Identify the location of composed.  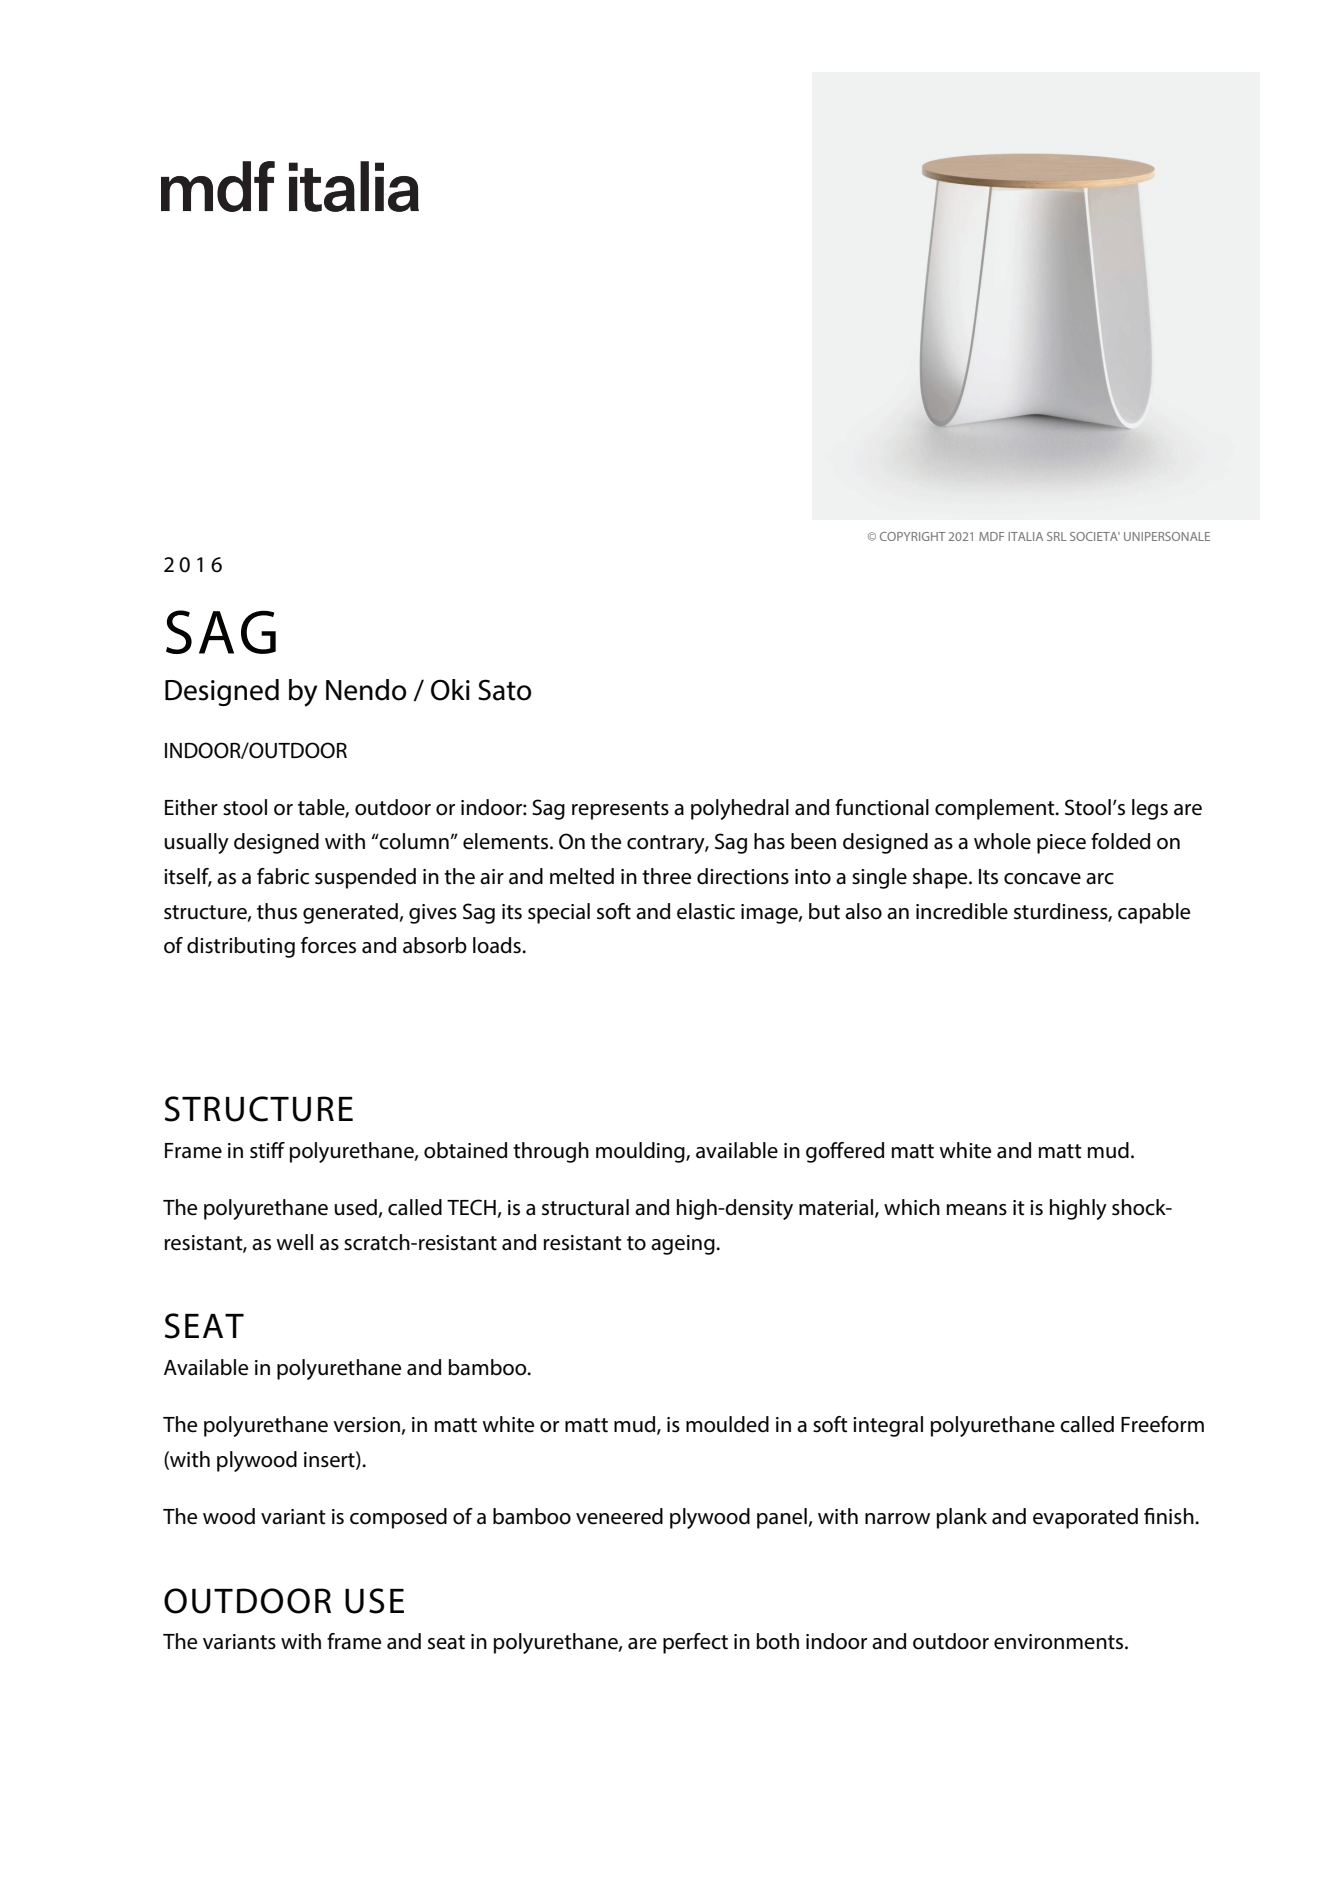
(398, 1518).
